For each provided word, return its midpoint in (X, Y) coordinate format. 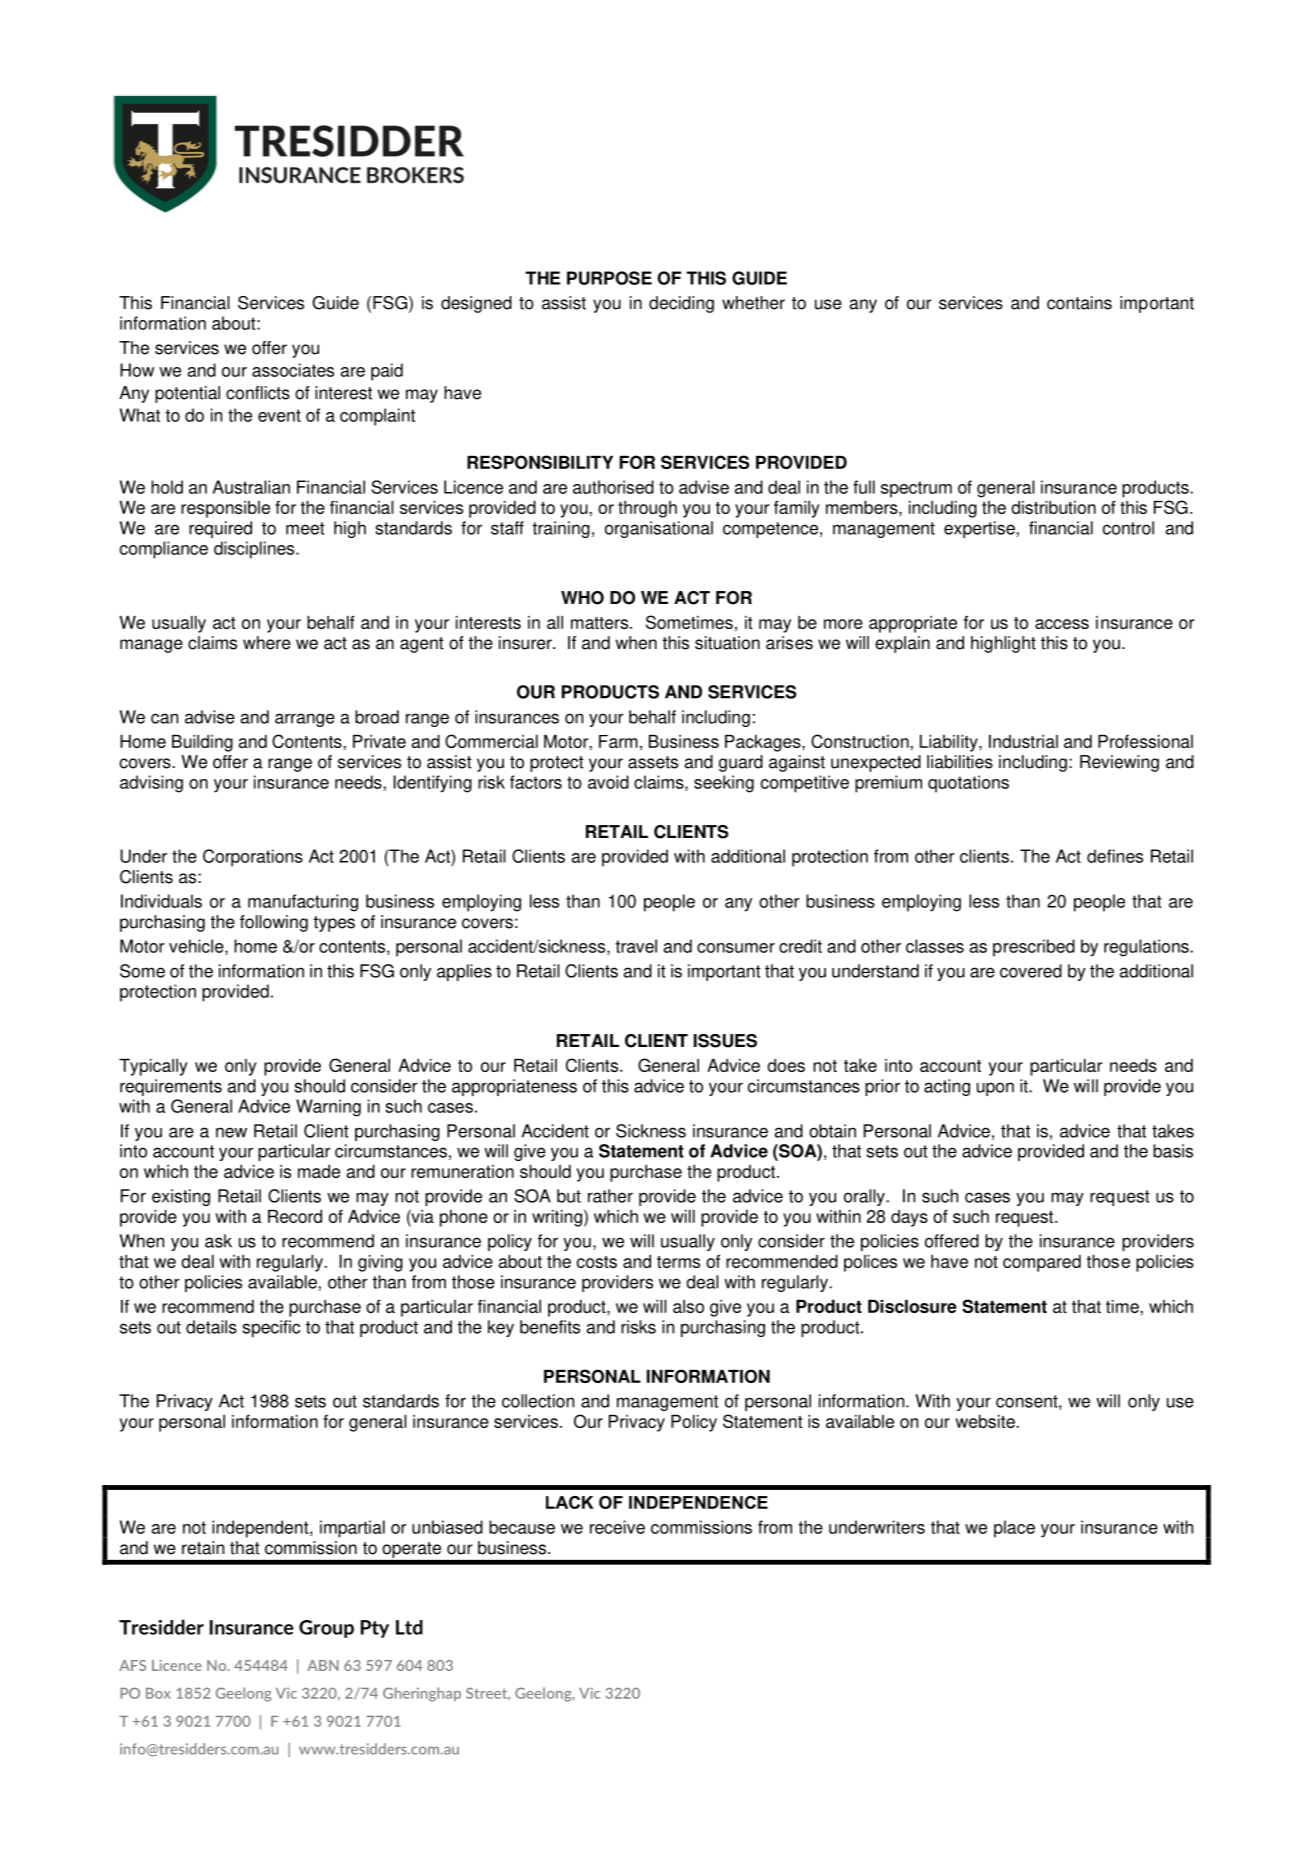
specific (271, 1328)
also (688, 1306)
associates (293, 370)
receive (617, 1527)
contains (1079, 303)
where (267, 643)
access (1062, 624)
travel (636, 946)
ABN (323, 1665)
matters (599, 623)
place (1014, 1529)
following (274, 923)
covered (1031, 971)
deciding (681, 304)
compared (1042, 1263)
